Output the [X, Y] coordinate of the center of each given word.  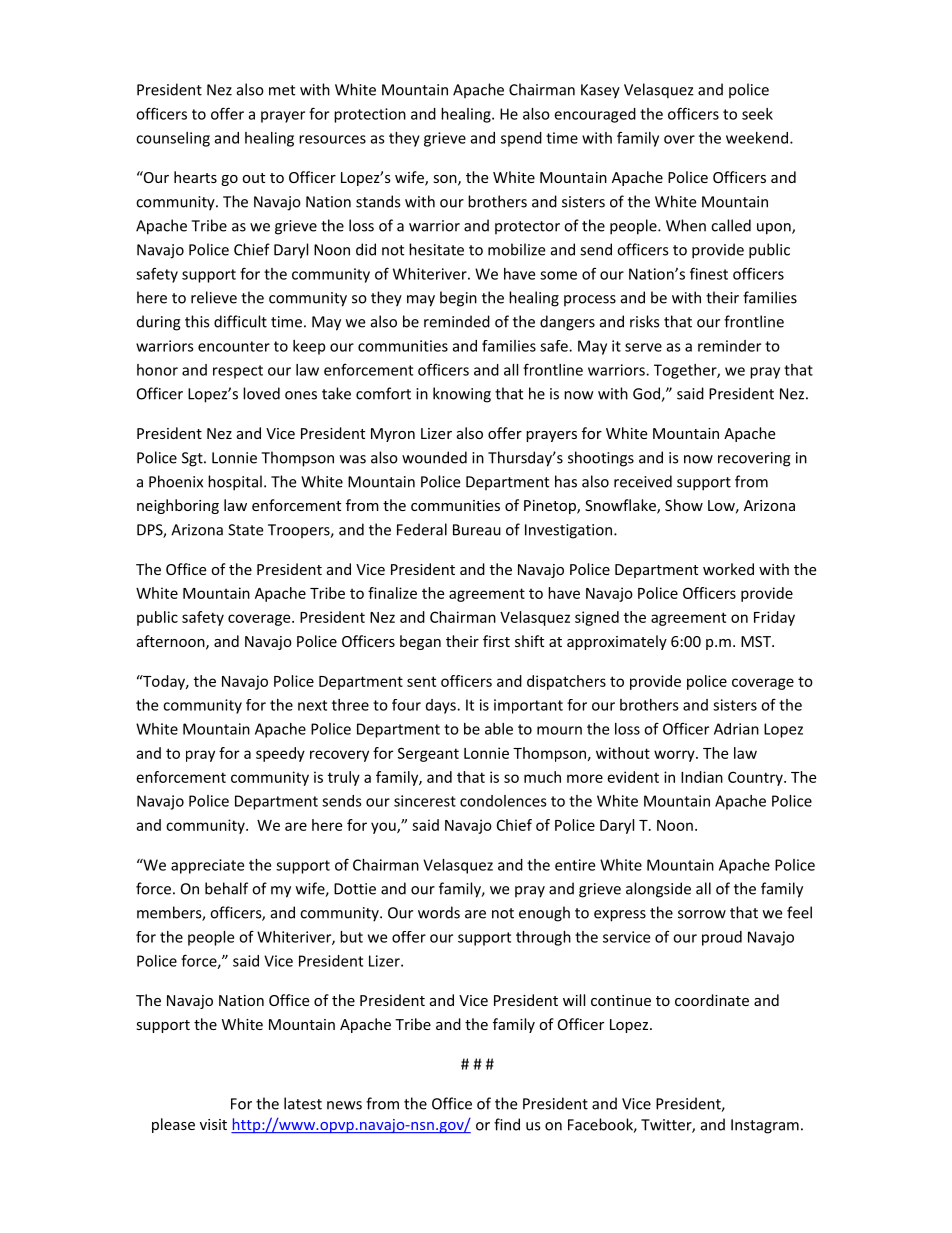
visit [213, 1124]
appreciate [207, 866]
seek [757, 114]
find [507, 1124]
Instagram [765, 1126]
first [496, 641]
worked [728, 569]
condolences [503, 801]
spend [521, 139]
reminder [729, 346]
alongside [658, 890]
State [245, 530]
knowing [462, 395]
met [282, 90]
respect [238, 372]
